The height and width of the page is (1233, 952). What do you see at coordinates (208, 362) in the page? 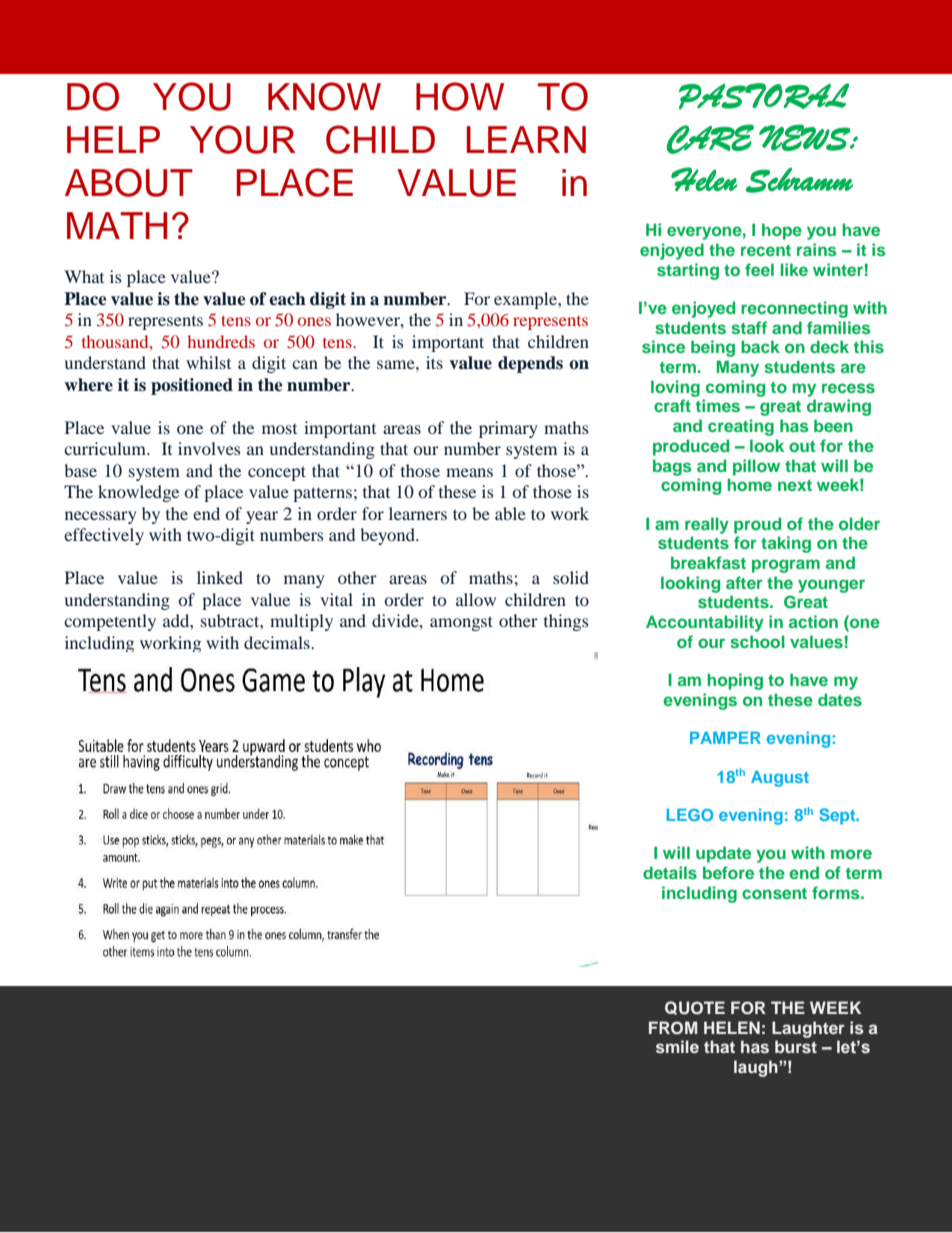
I see `whilst` at bounding box center [208, 362].
